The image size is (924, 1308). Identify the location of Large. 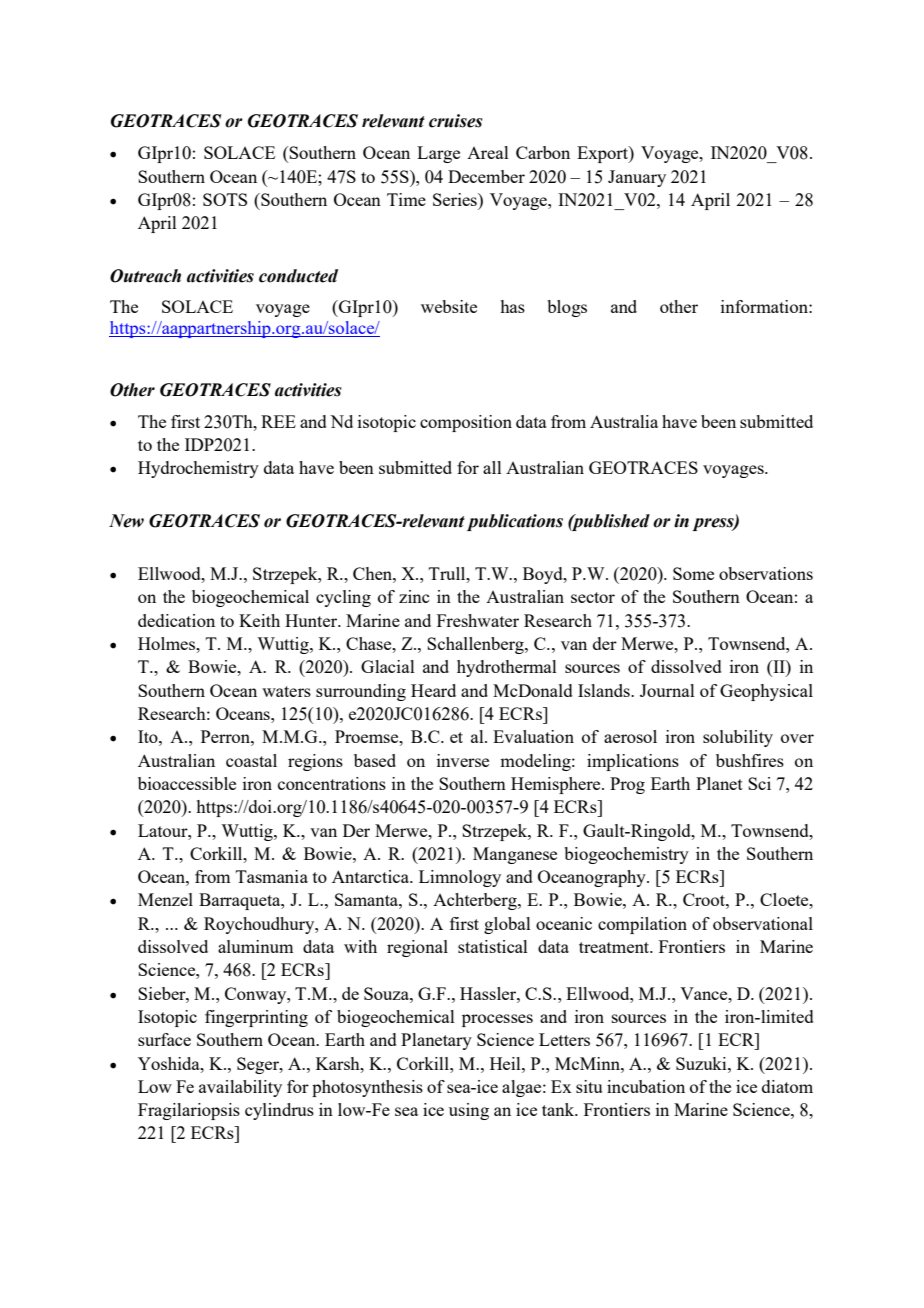
(438, 154).
